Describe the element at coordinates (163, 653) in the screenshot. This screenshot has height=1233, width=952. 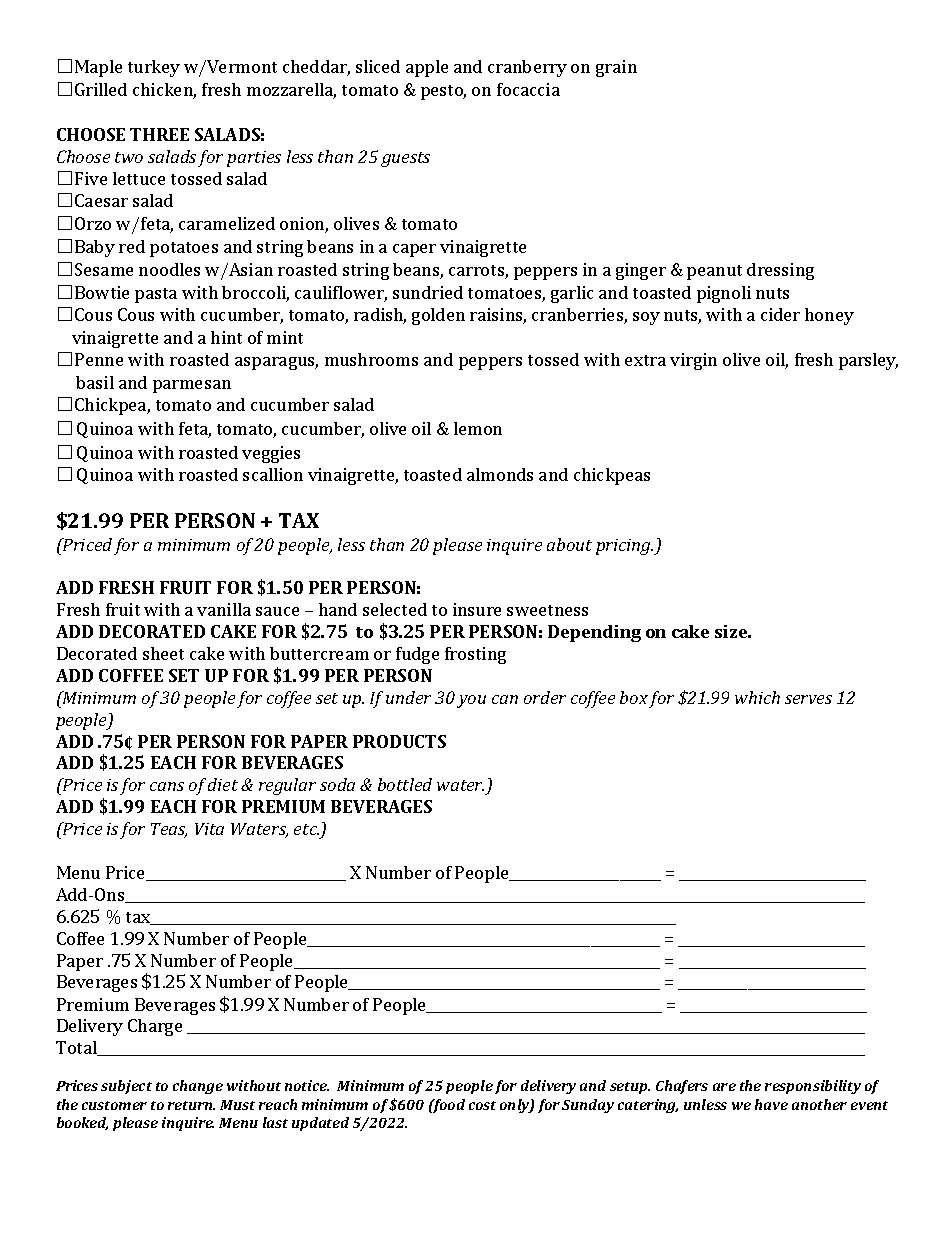
I see `sheet` at that location.
